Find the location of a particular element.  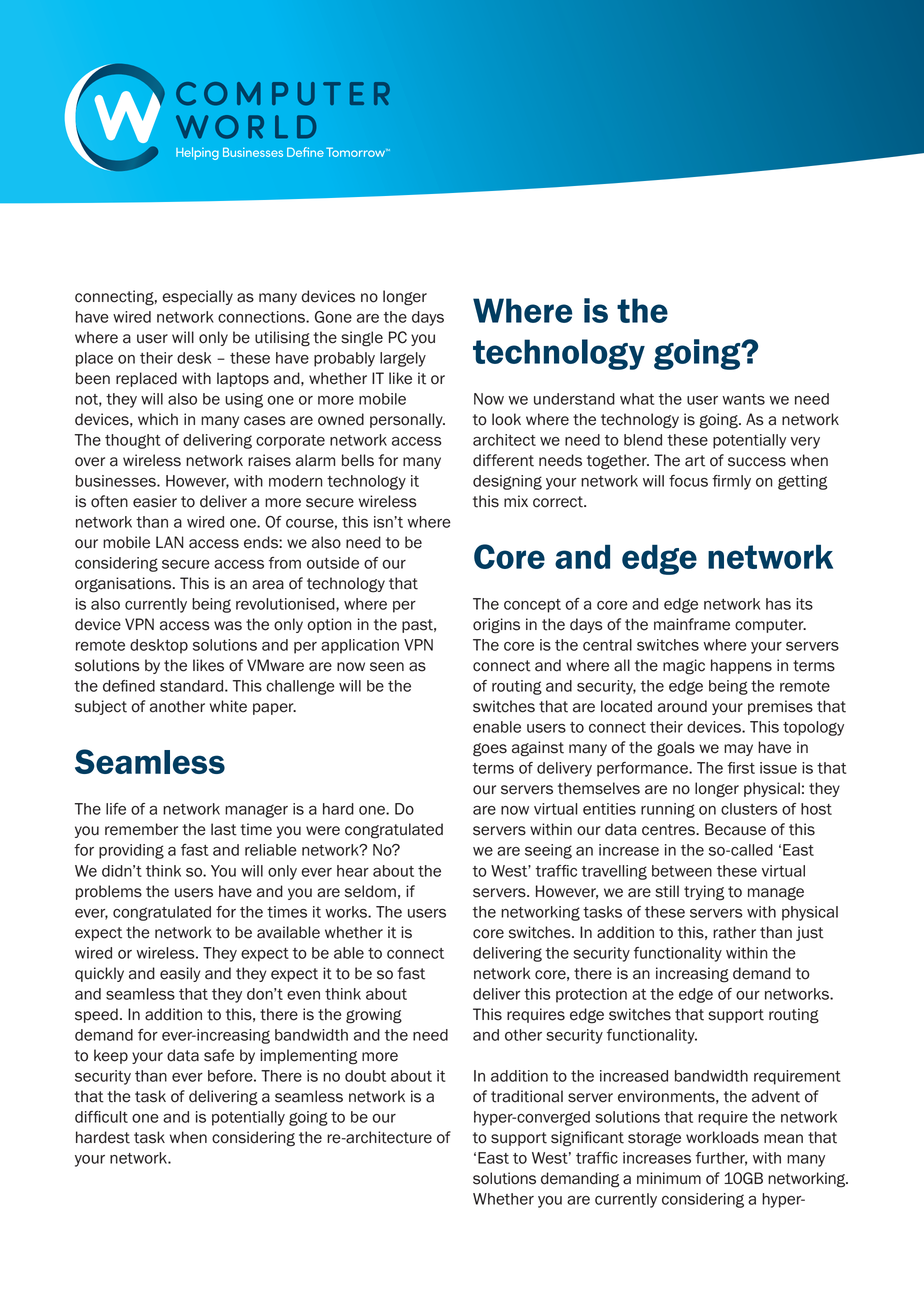

workloads is located at coordinates (722, 1137).
